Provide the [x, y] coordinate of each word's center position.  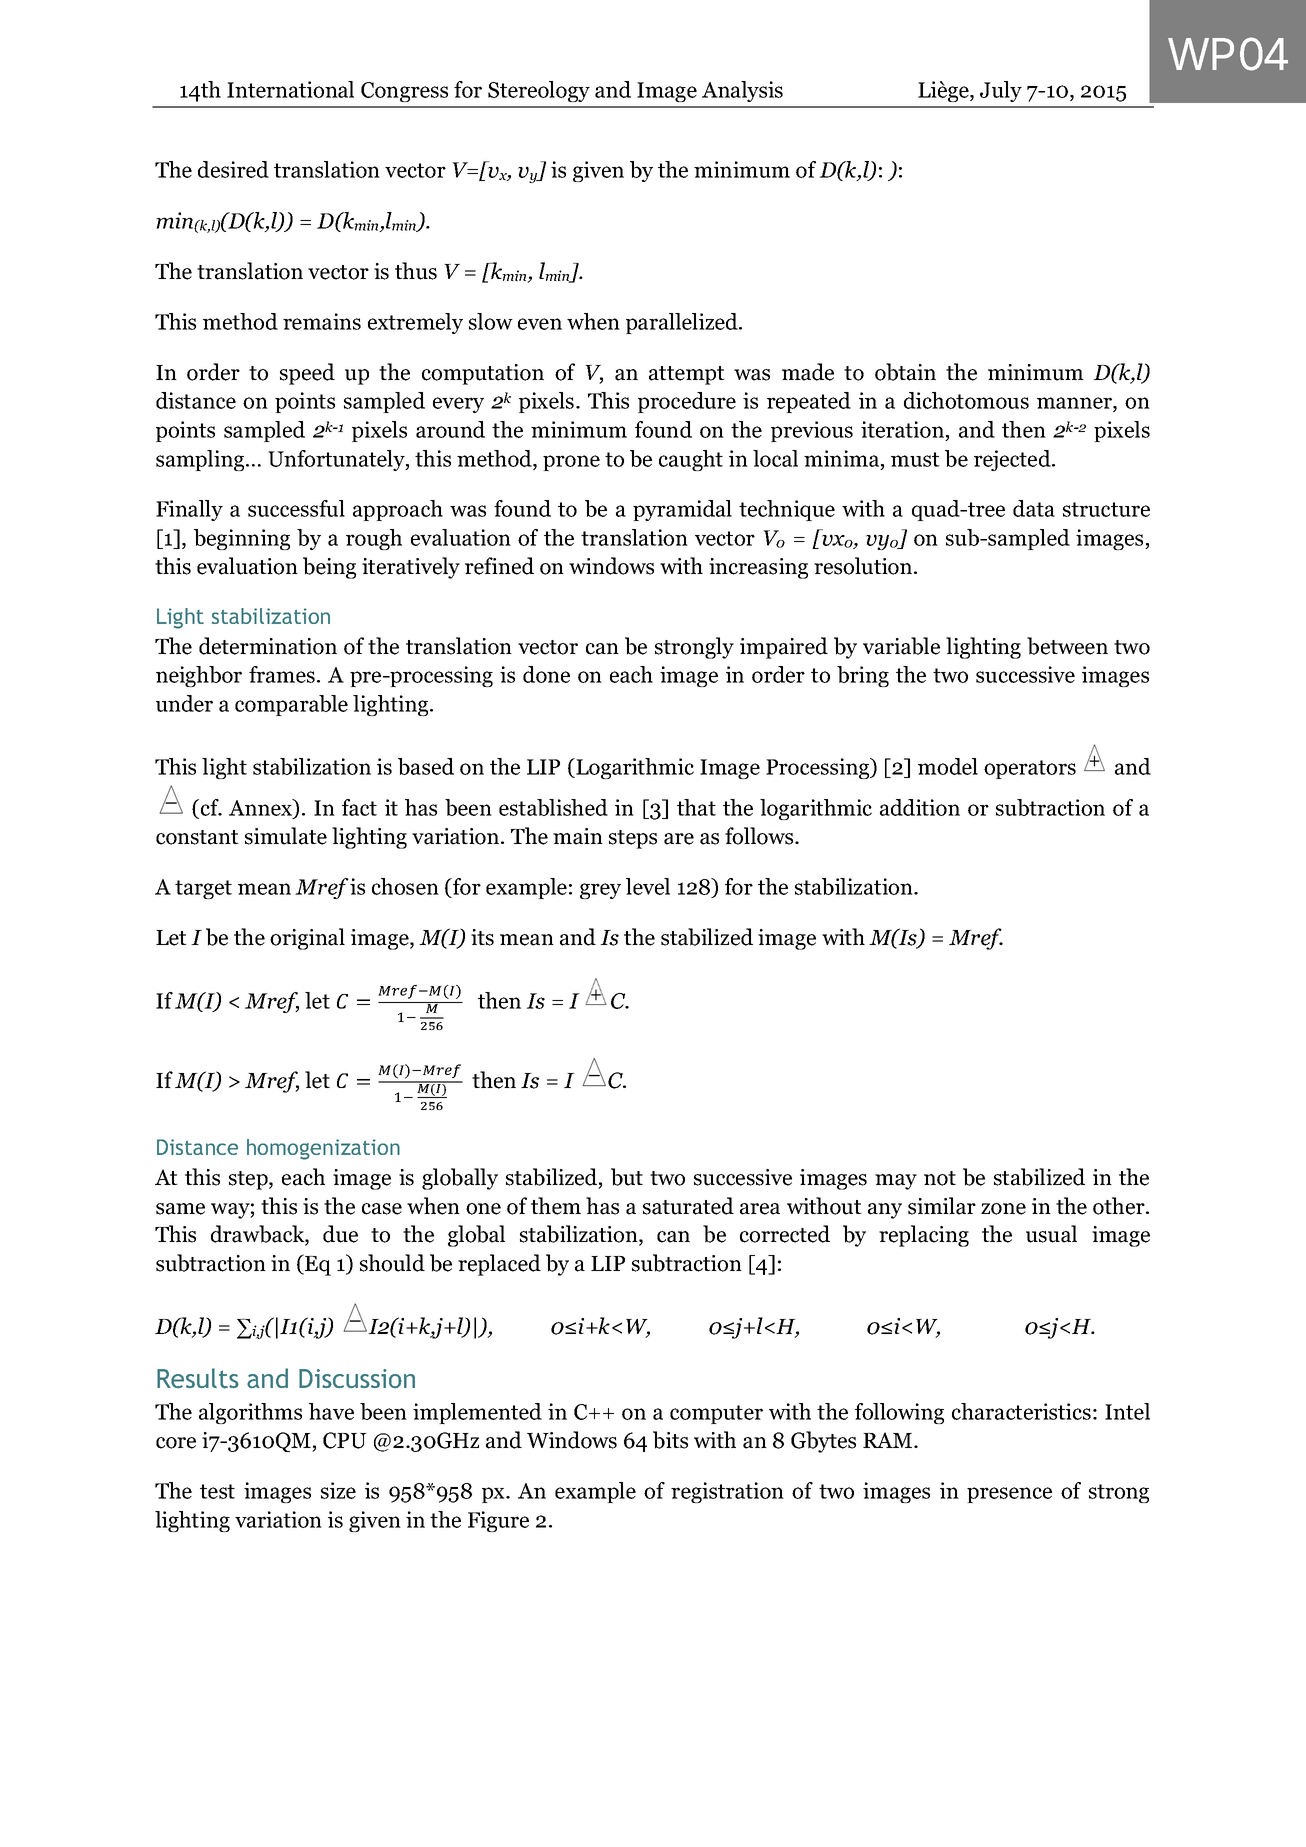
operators [1030, 769]
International [290, 89]
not [940, 1178]
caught [691, 460]
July [1001, 91]
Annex [262, 808]
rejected [1013, 460]
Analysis [742, 91]
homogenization [323, 1149]
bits [670, 1440]
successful [296, 508]
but [627, 1177]
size [338, 1490]
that [696, 807]
